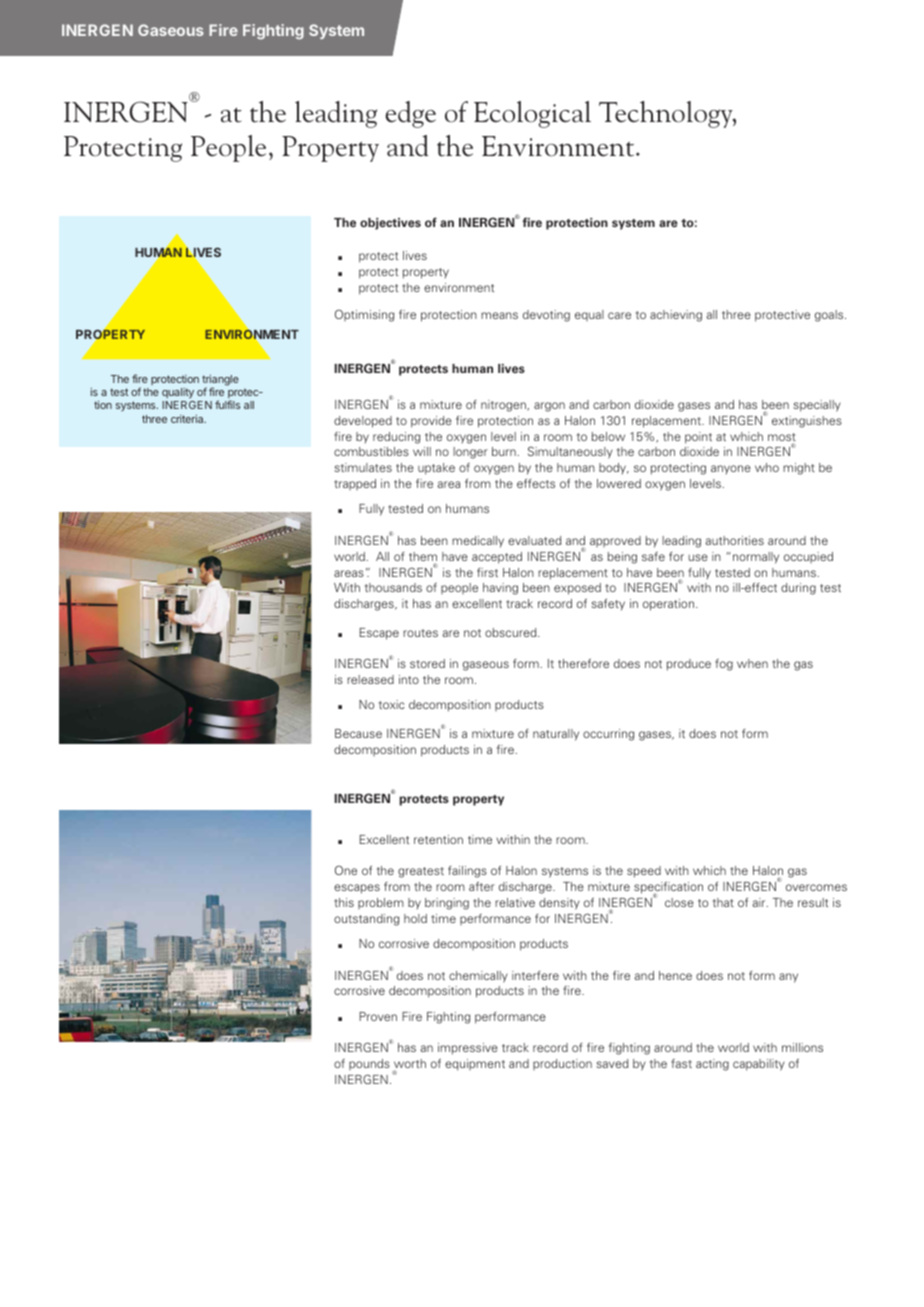 The width and height of the page is (924, 1307). What do you see at coordinates (410, 114) in the page?
I see `edge` at bounding box center [410, 114].
